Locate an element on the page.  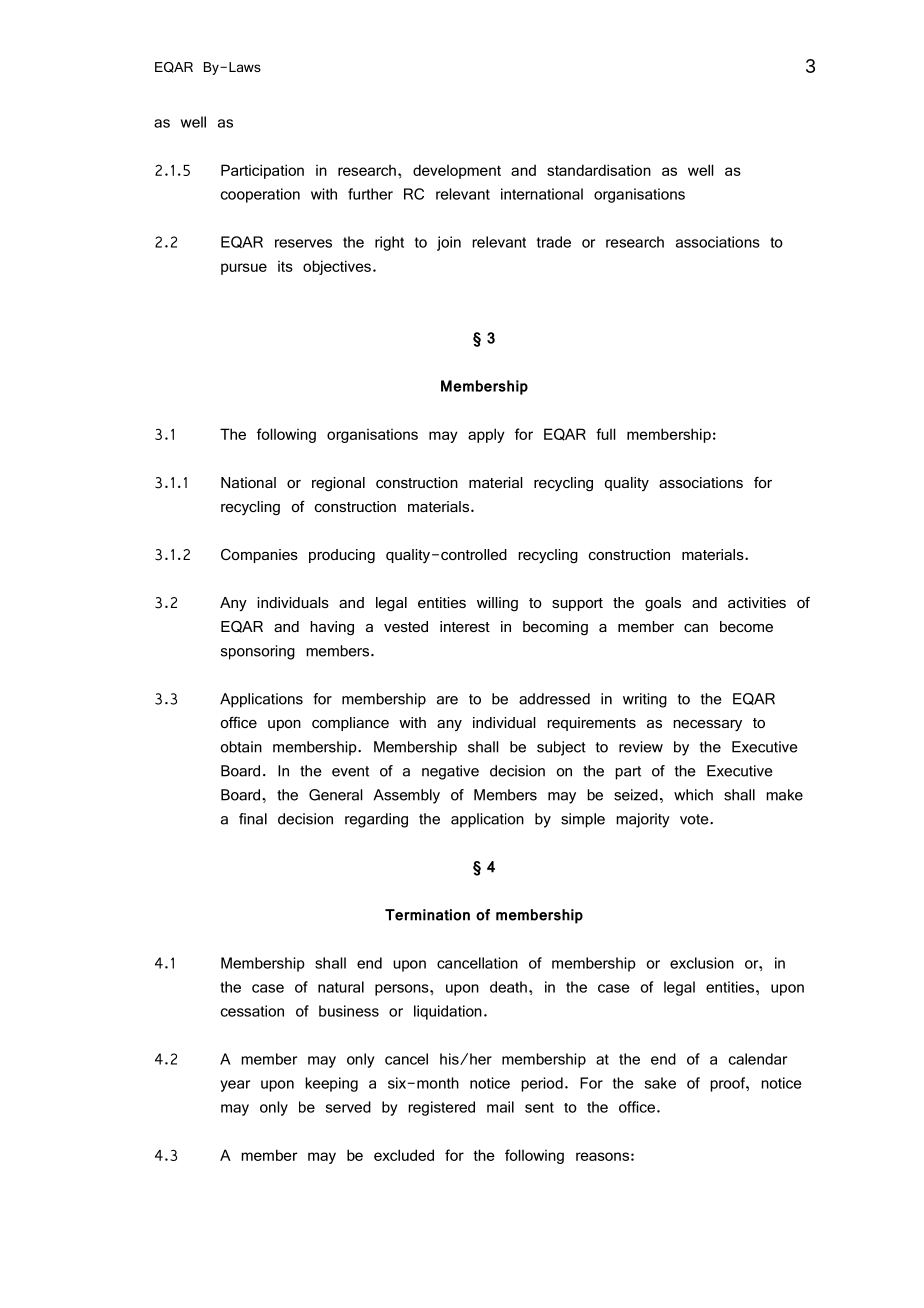
served is located at coordinates (348, 1107).
